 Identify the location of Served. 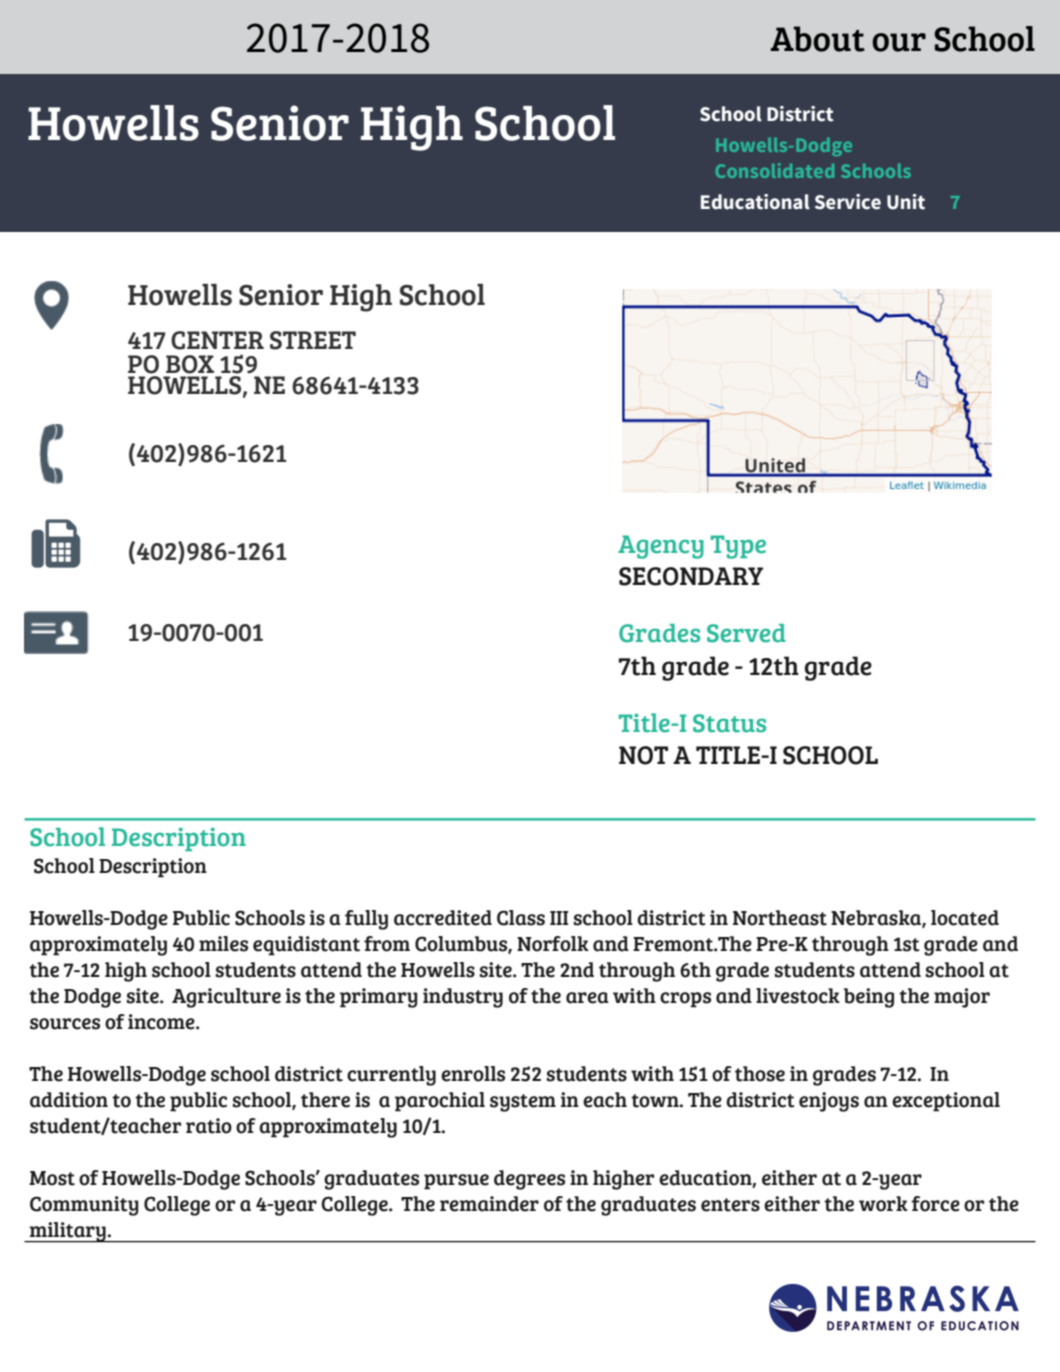
(746, 633).
